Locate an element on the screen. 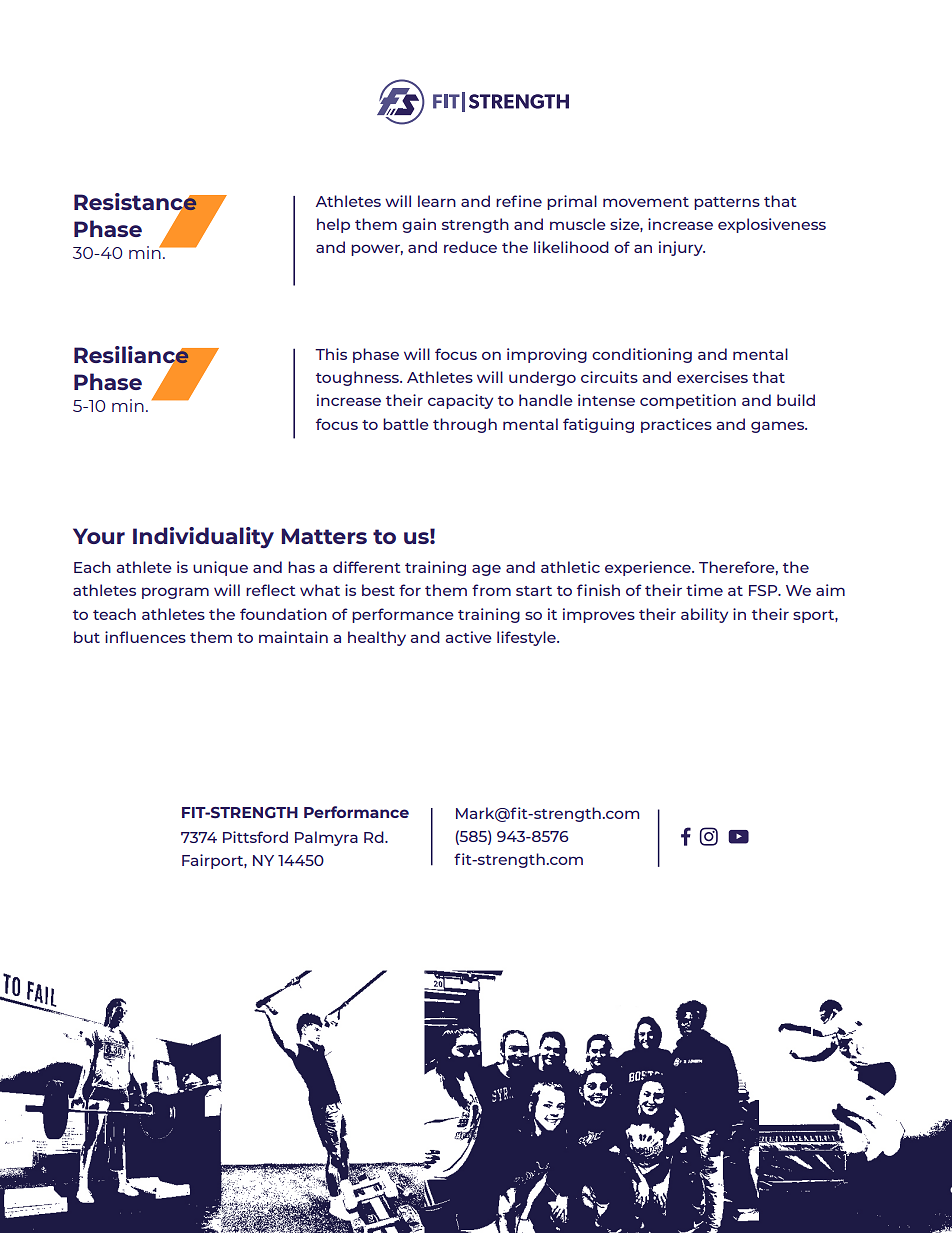 The image size is (952, 1233). lifestyle is located at coordinates (527, 638).
